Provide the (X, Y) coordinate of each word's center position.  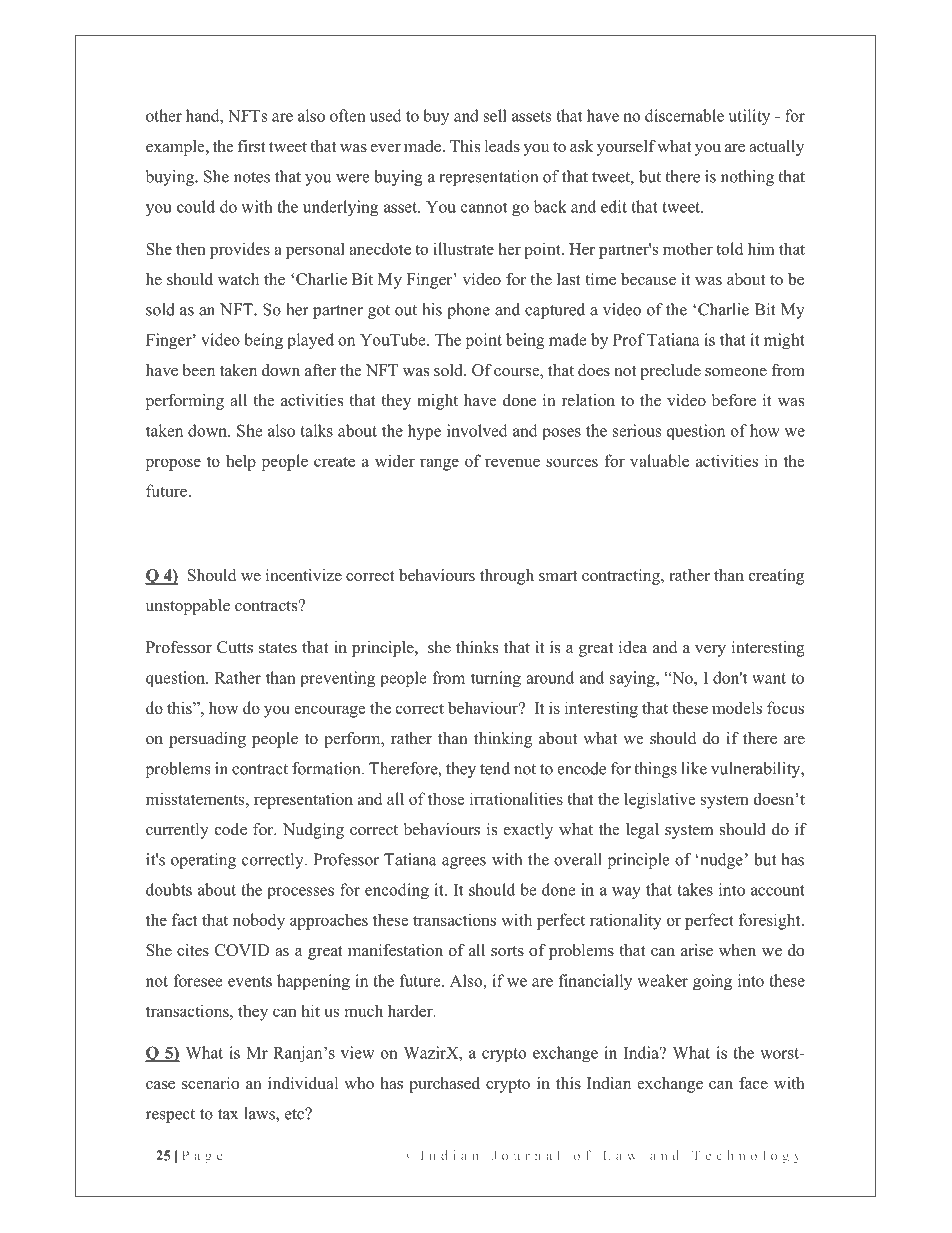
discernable (684, 115)
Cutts (235, 647)
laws (260, 1113)
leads (502, 146)
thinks (477, 647)
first (252, 146)
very (710, 651)
